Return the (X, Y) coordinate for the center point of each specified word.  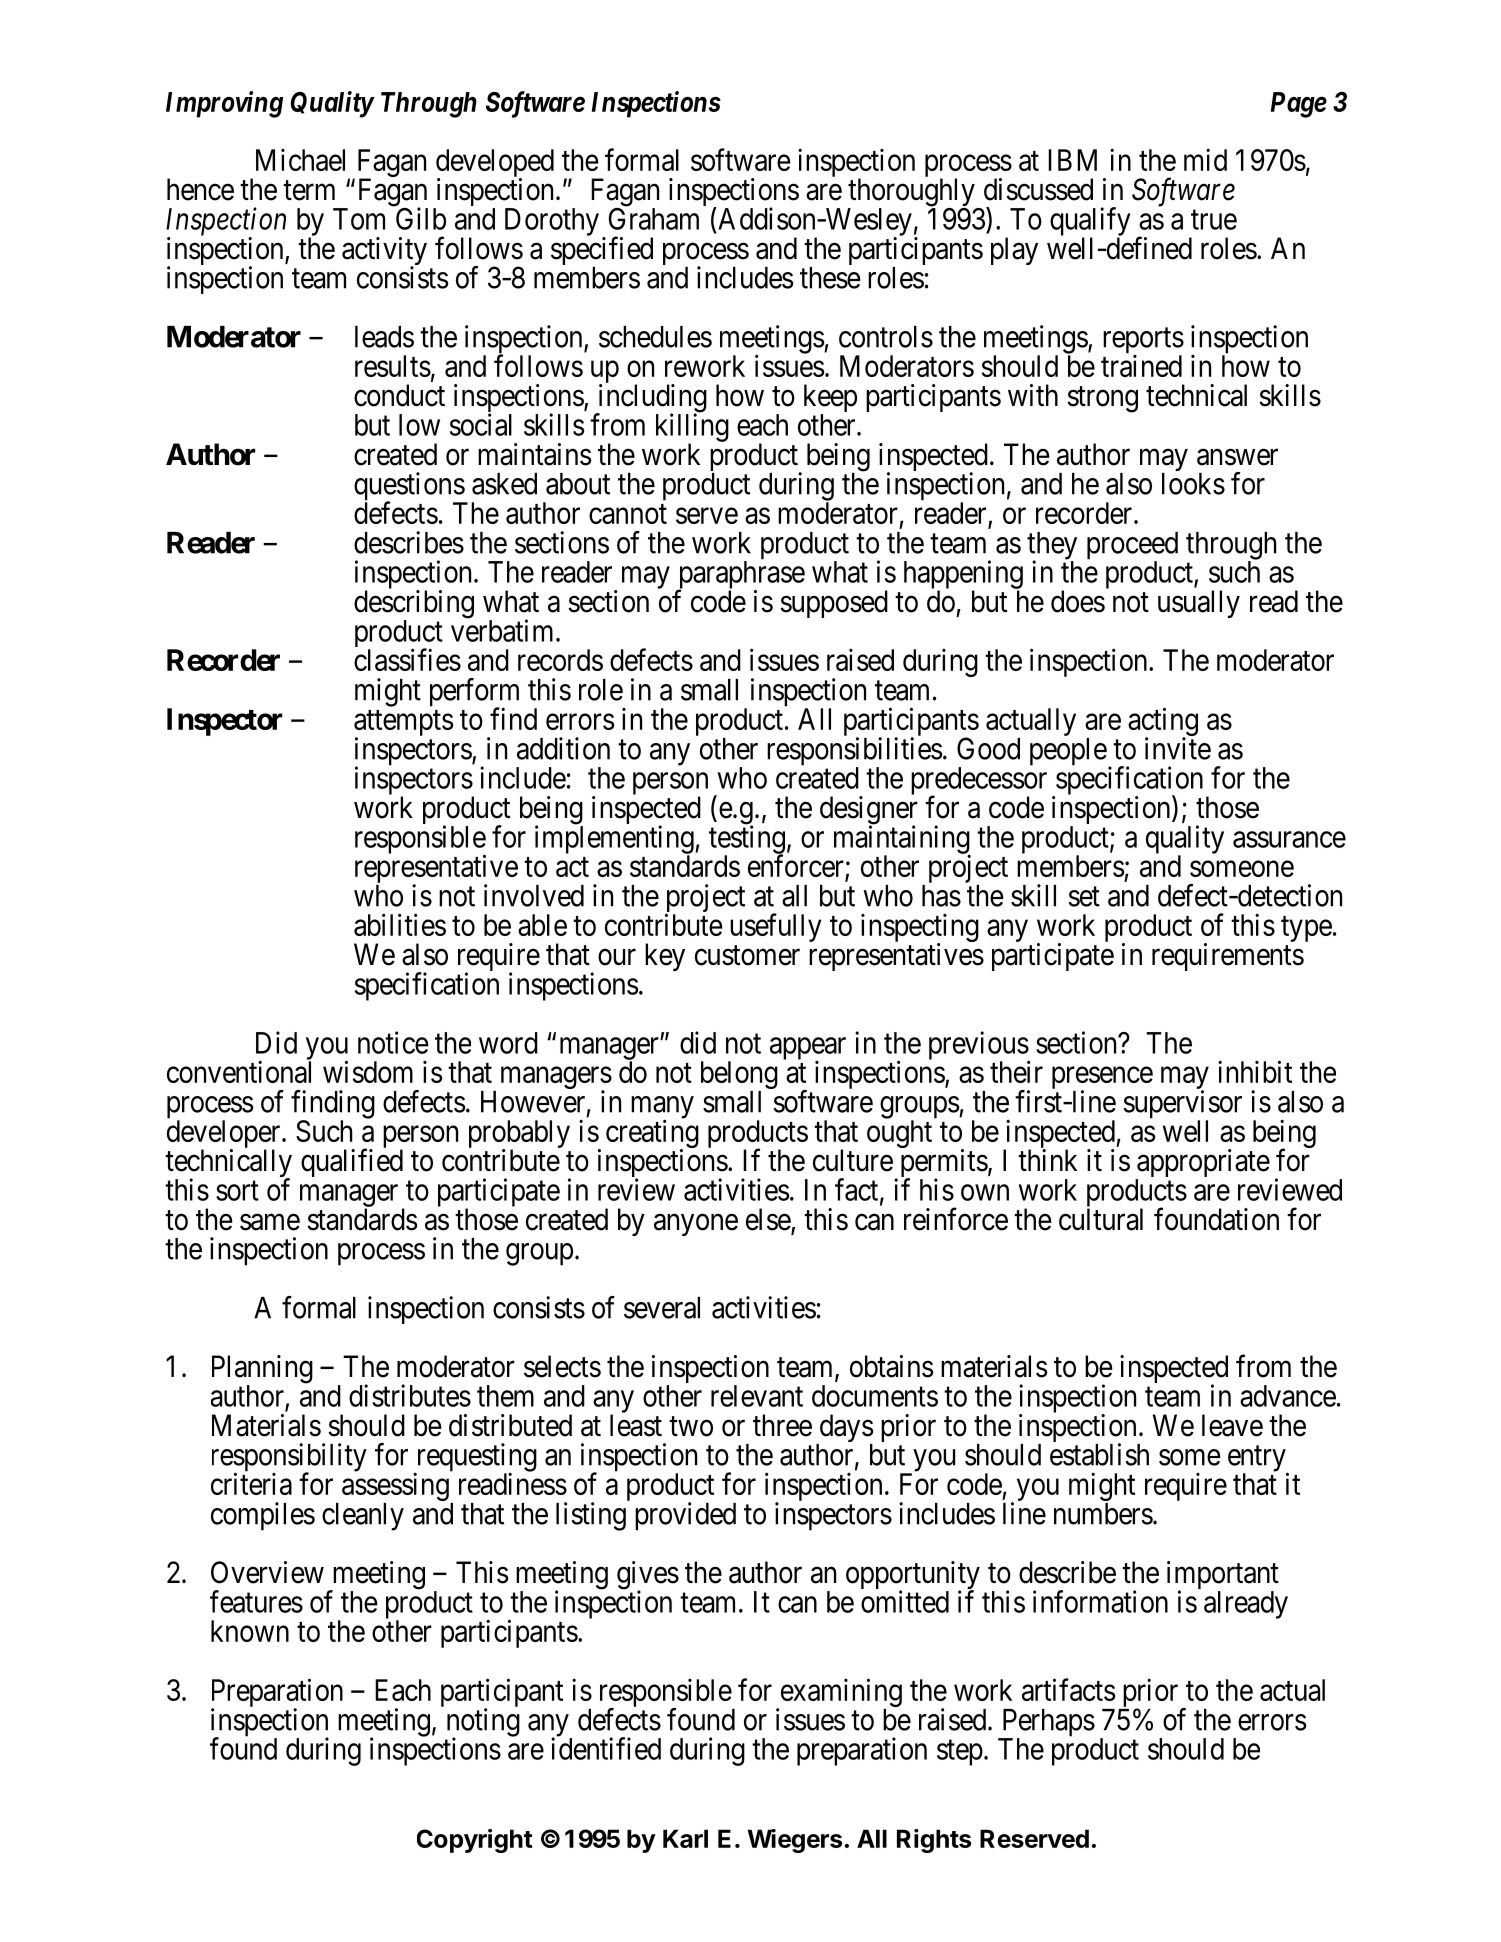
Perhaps (1047, 1724)
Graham (654, 219)
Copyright (475, 1841)
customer (747, 956)
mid (1205, 159)
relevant (757, 1396)
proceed (1132, 547)
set (1084, 897)
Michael (300, 160)
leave (1232, 1425)
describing (414, 605)
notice (393, 1042)
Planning (262, 1370)
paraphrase (740, 576)
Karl (685, 1838)
